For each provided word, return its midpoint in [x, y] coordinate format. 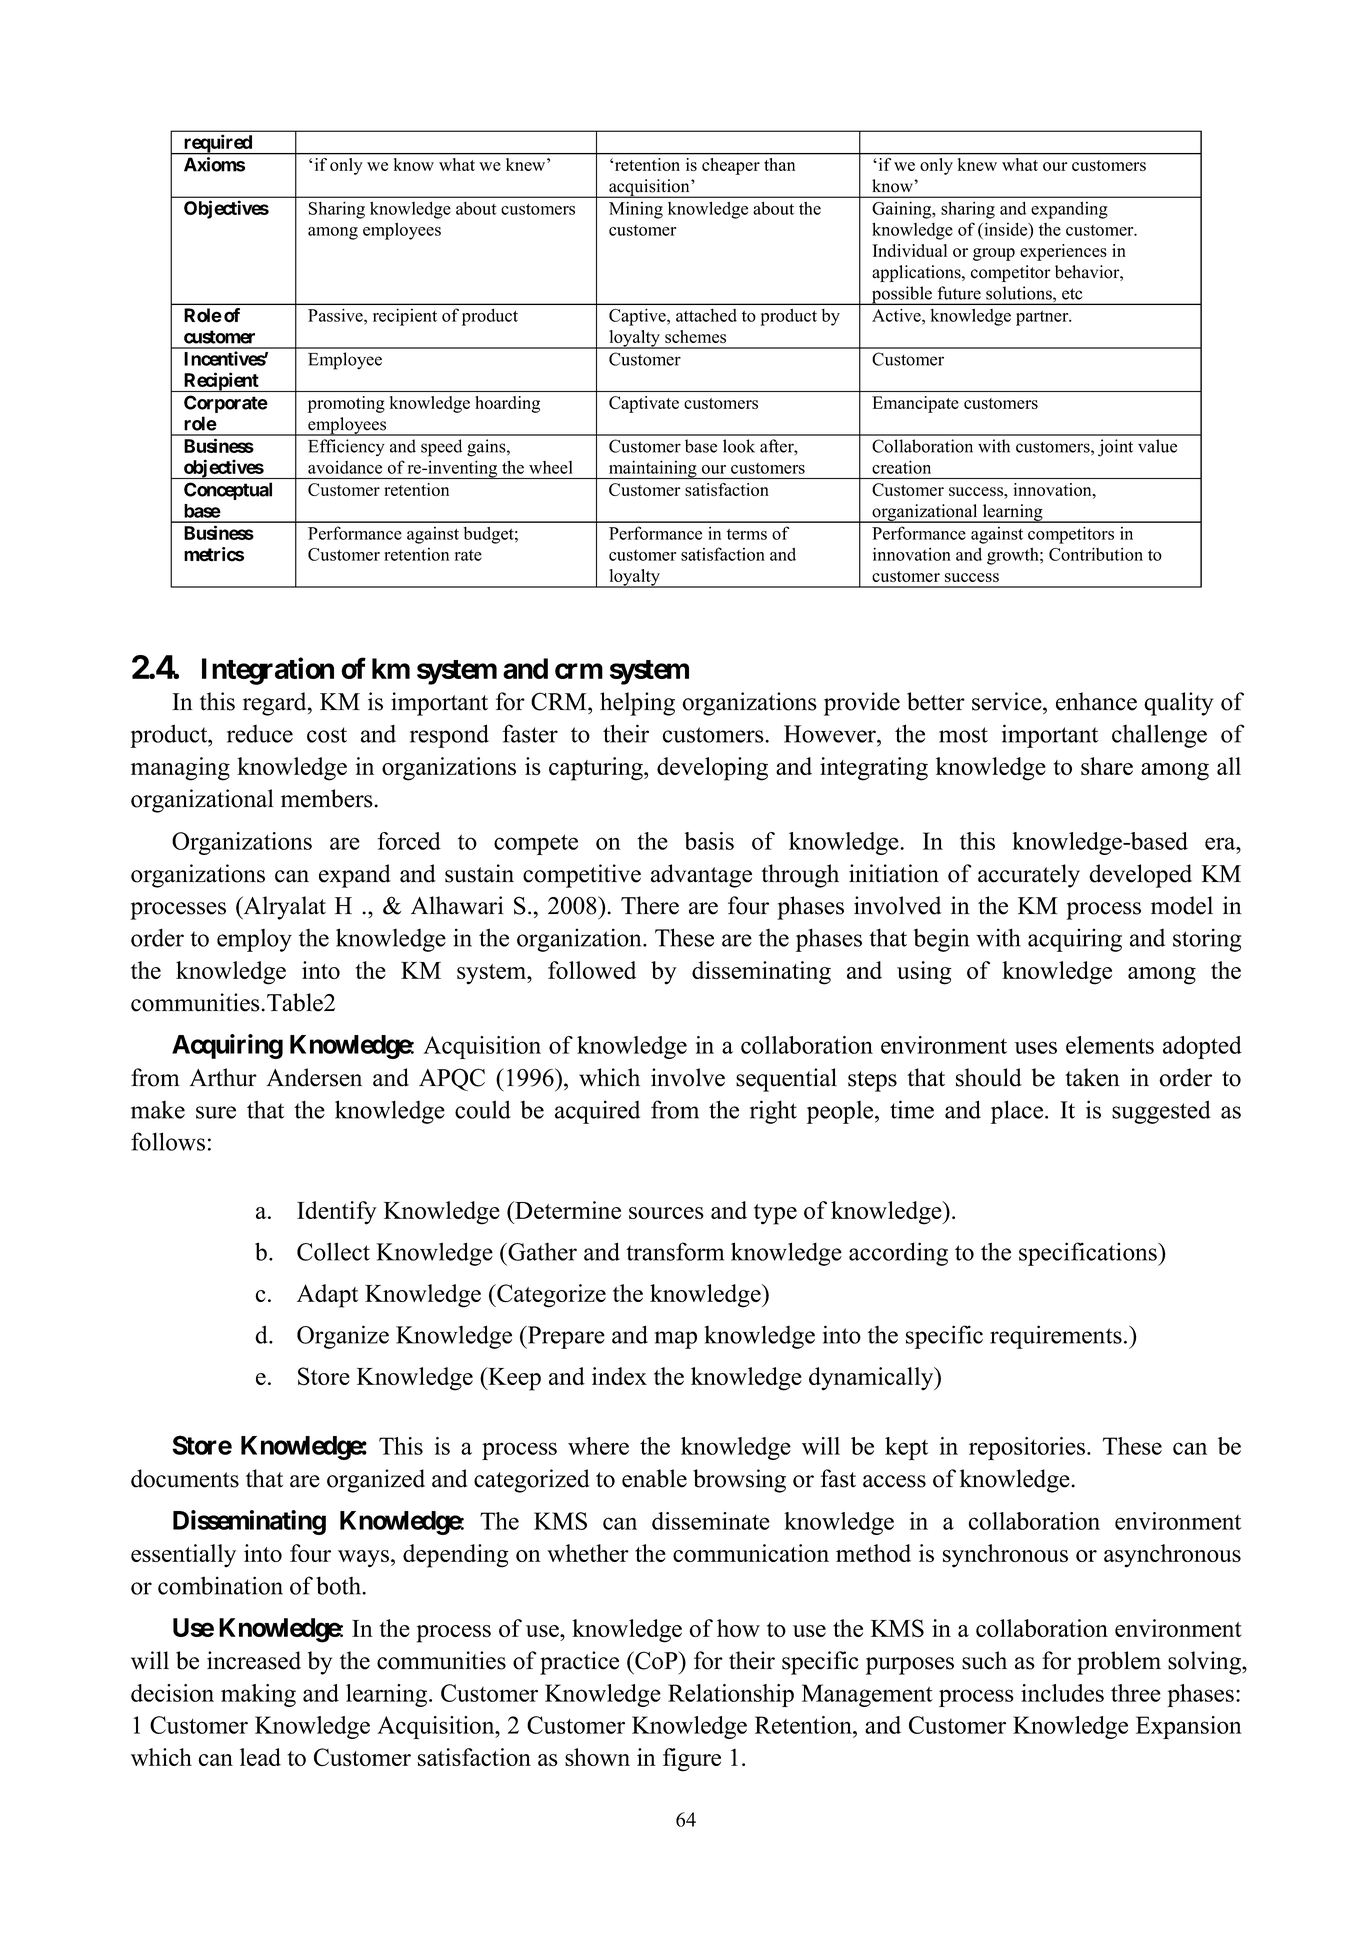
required [218, 144]
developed [1140, 876]
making [258, 1695]
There [650, 905]
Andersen [314, 1077]
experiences [1063, 252]
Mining [636, 210]
